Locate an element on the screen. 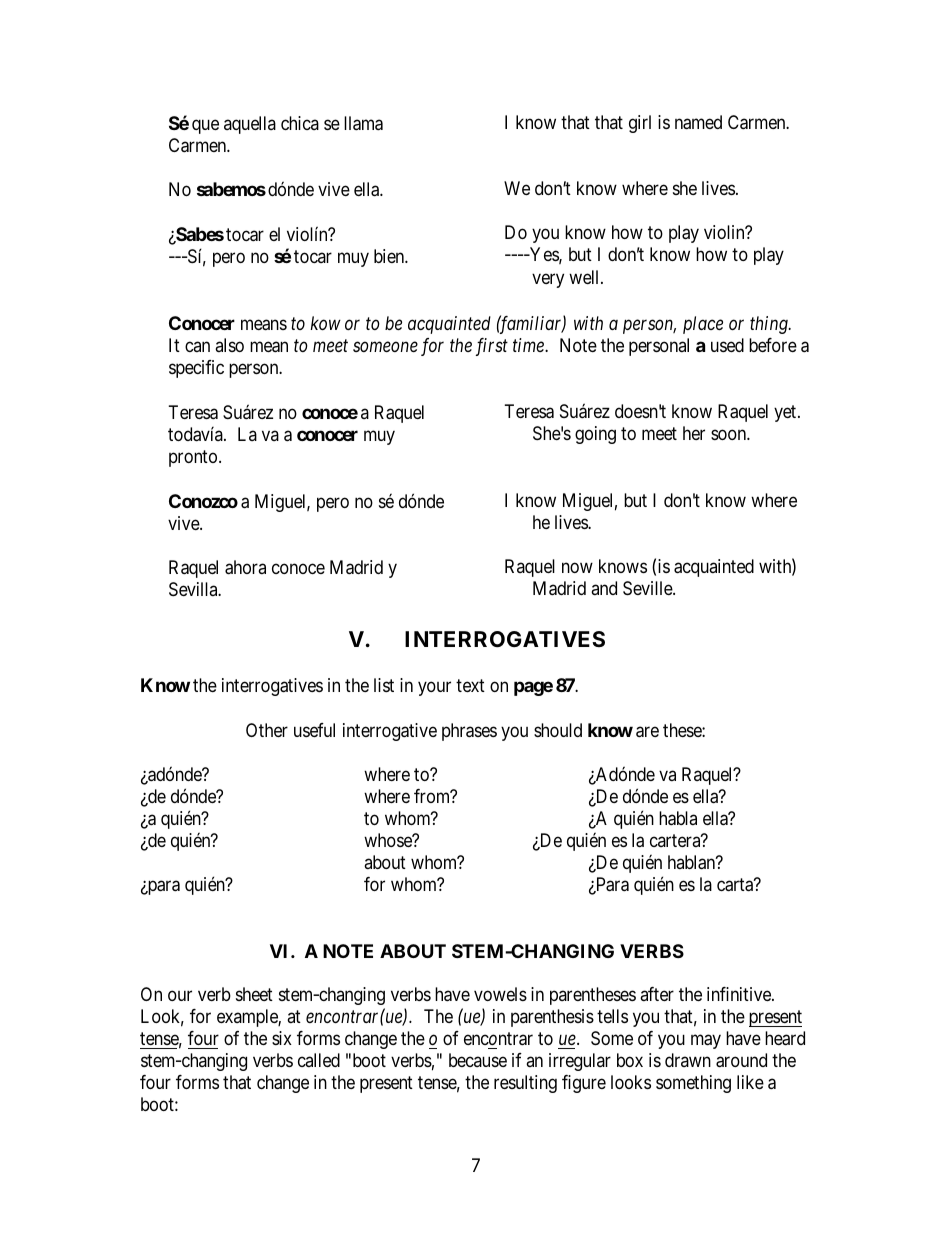 This screenshot has height=1233, width=952. may is located at coordinates (706, 1042).
